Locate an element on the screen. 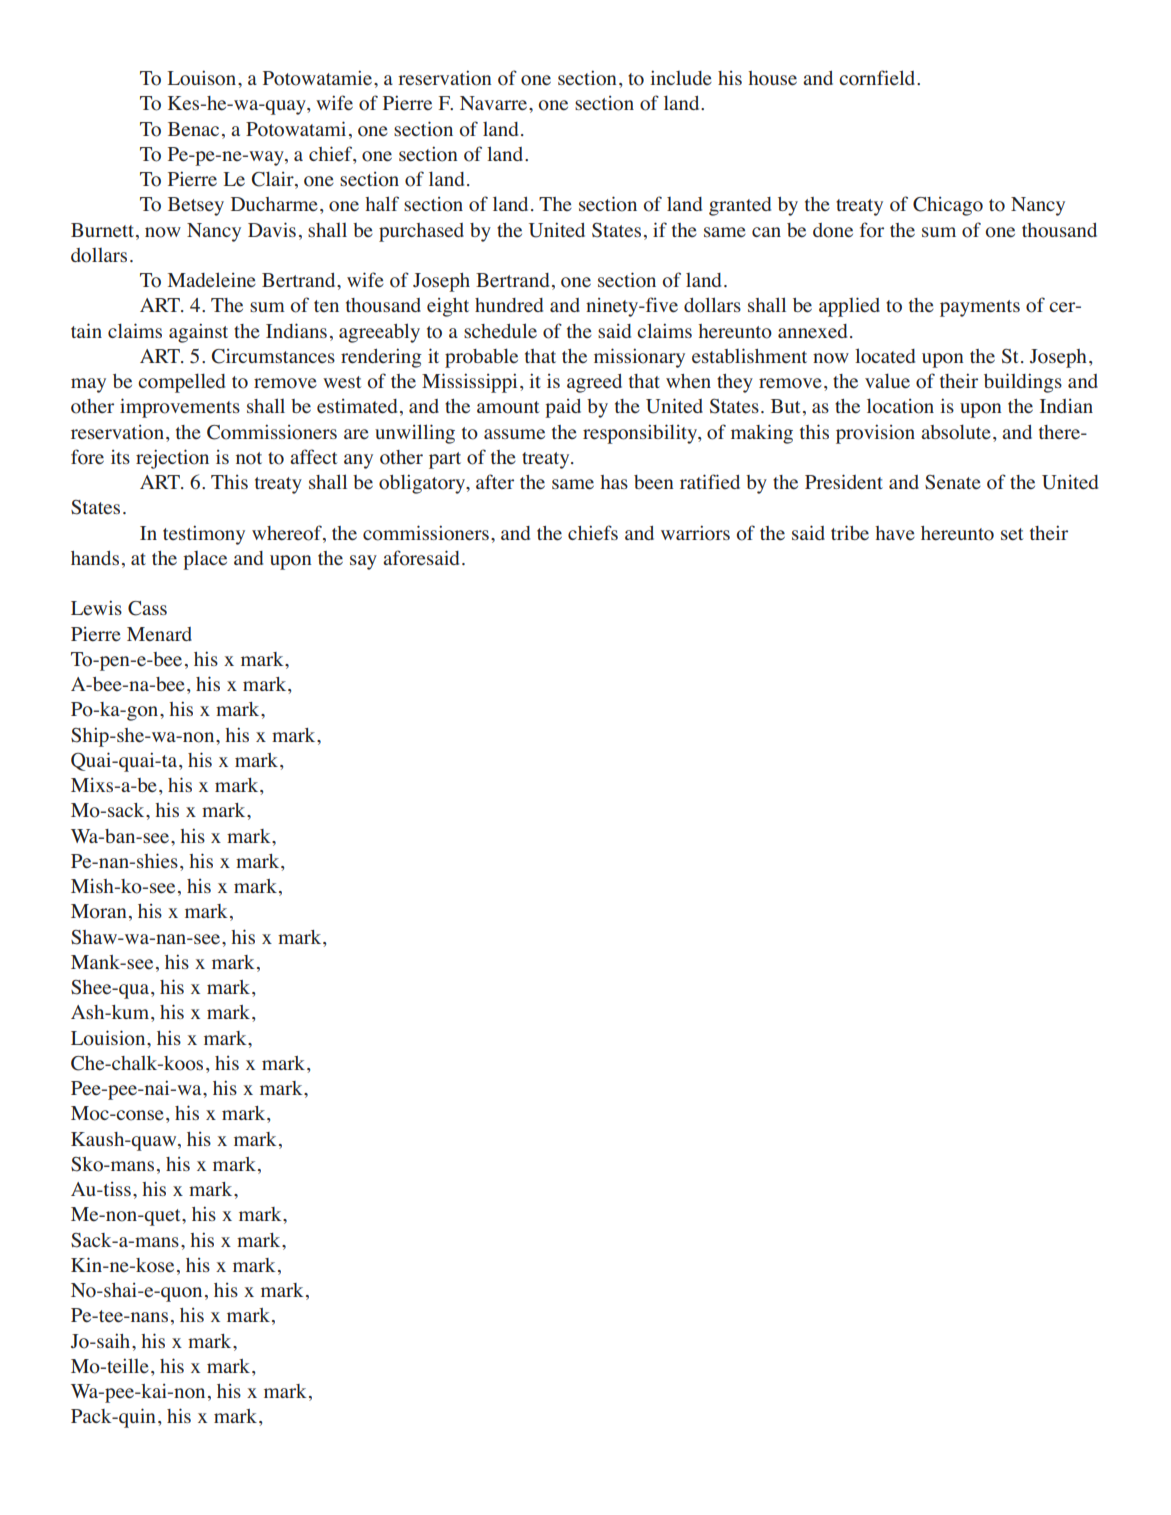 The height and width of the screenshot is (1515, 1171). Moran is located at coordinates (99, 911).
